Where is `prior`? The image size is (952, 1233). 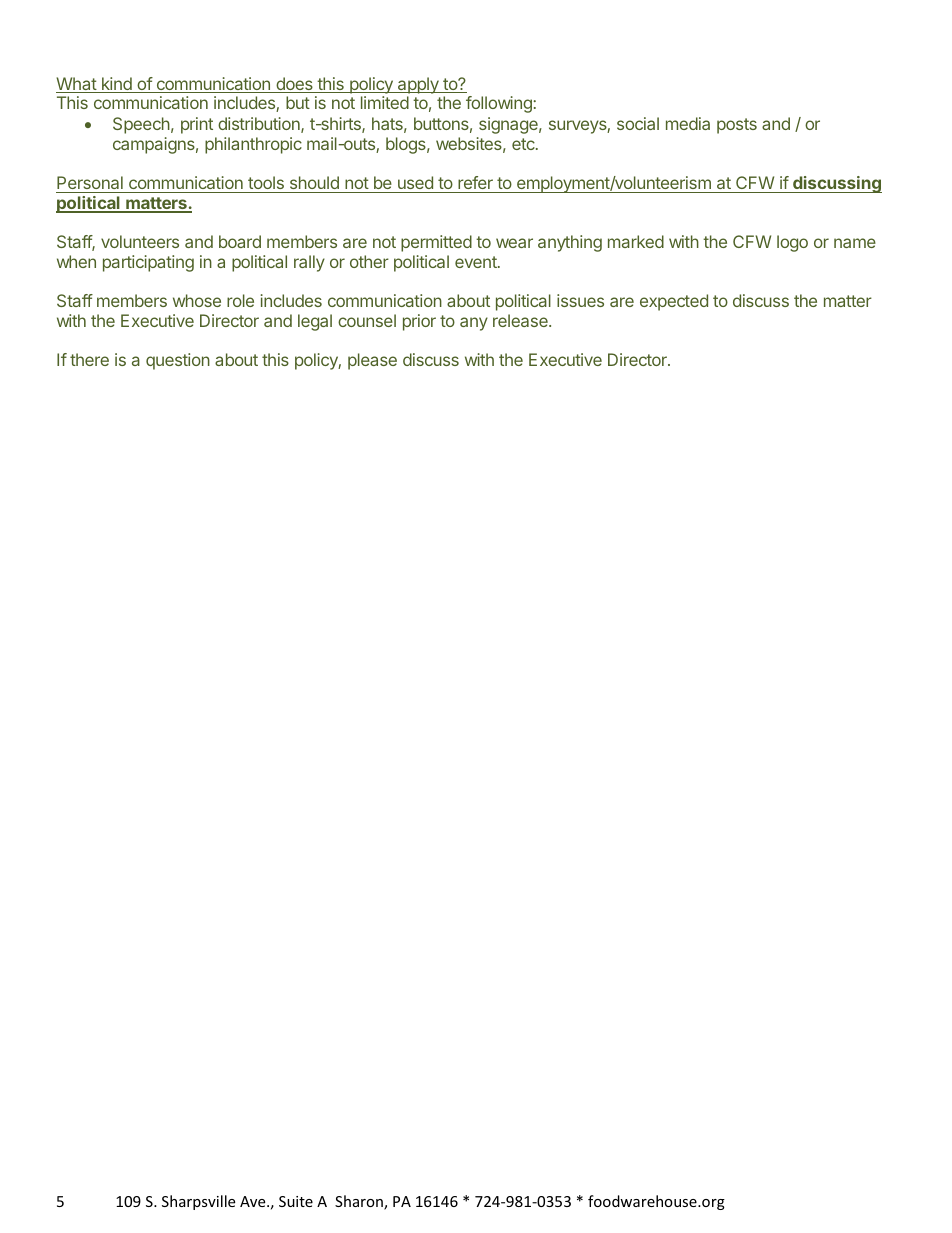
prior is located at coordinates (419, 322).
